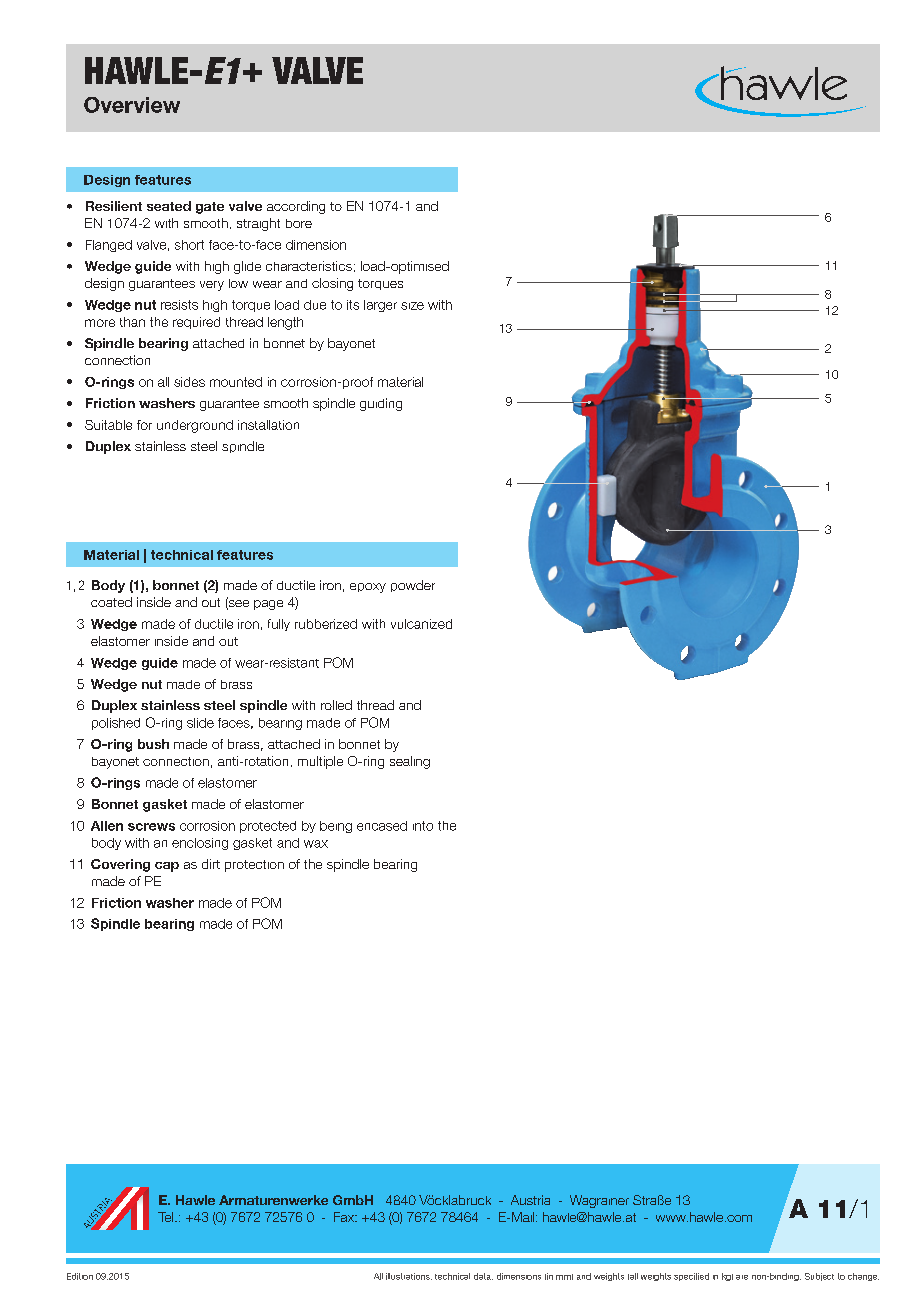 The width and height of the page is (924, 1308). What do you see at coordinates (132, 105) in the page?
I see `Overview` at bounding box center [132, 105].
